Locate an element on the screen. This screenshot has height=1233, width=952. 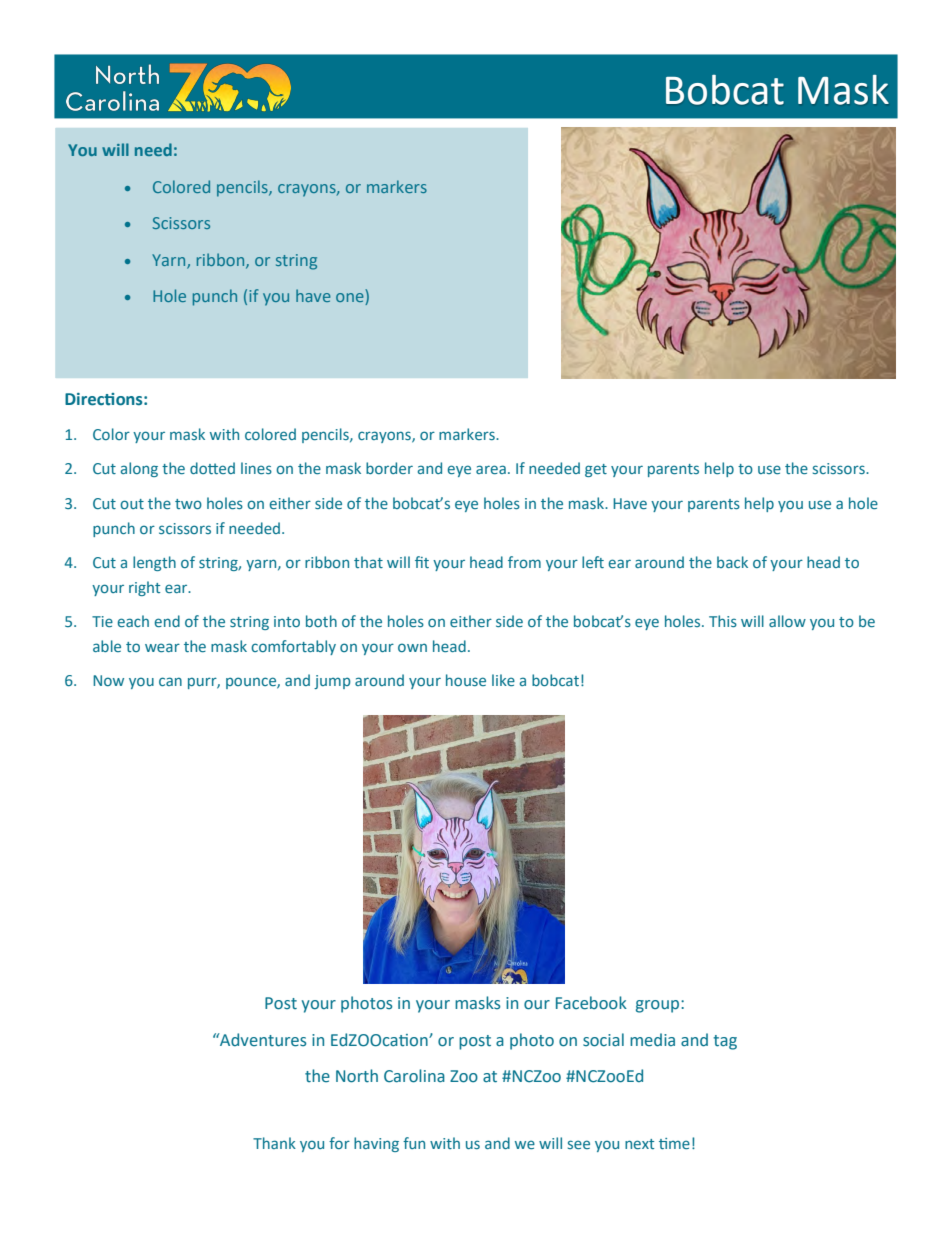
two is located at coordinates (188, 504).
